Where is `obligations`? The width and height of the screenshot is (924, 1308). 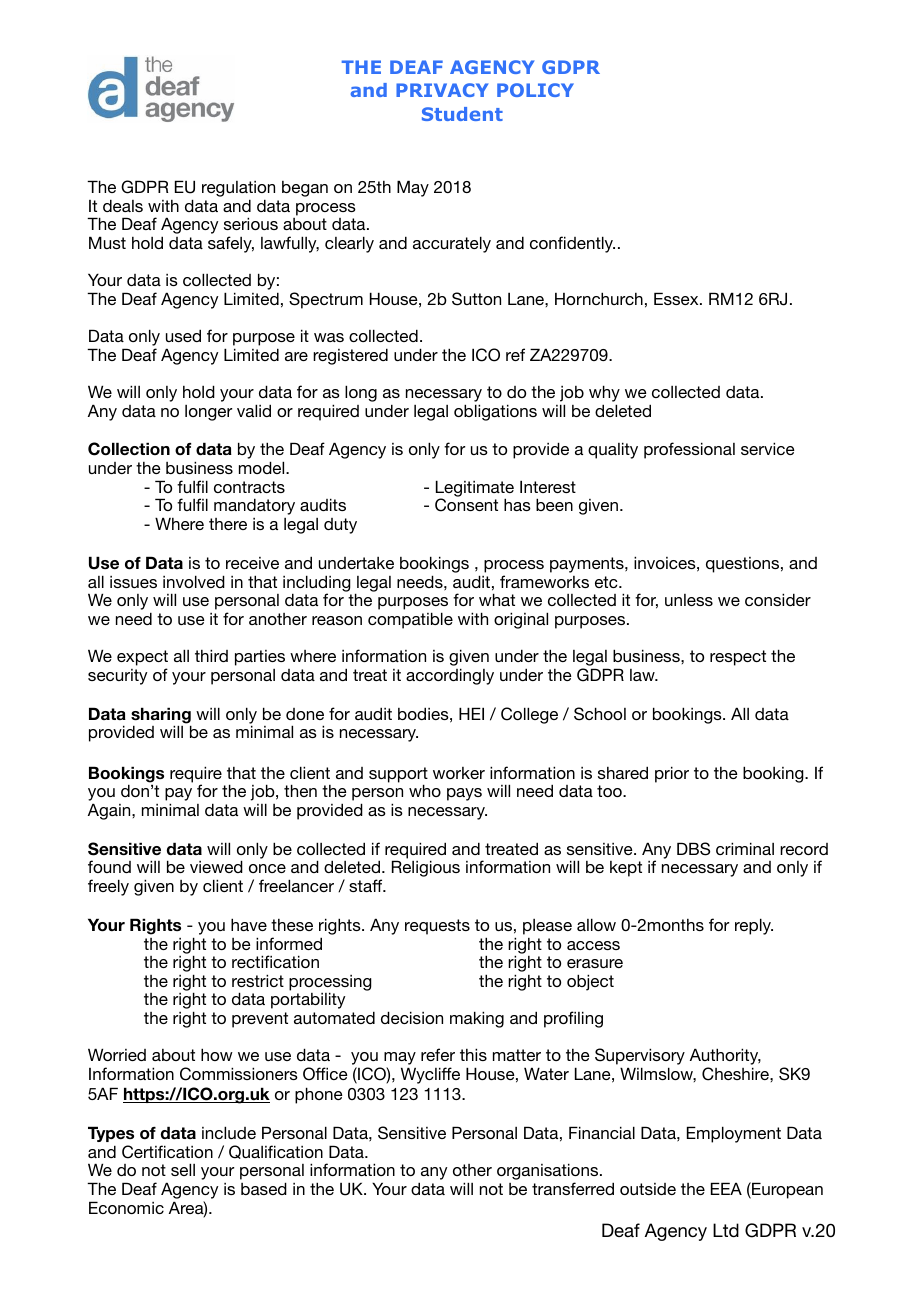
obligations is located at coordinates (495, 412).
